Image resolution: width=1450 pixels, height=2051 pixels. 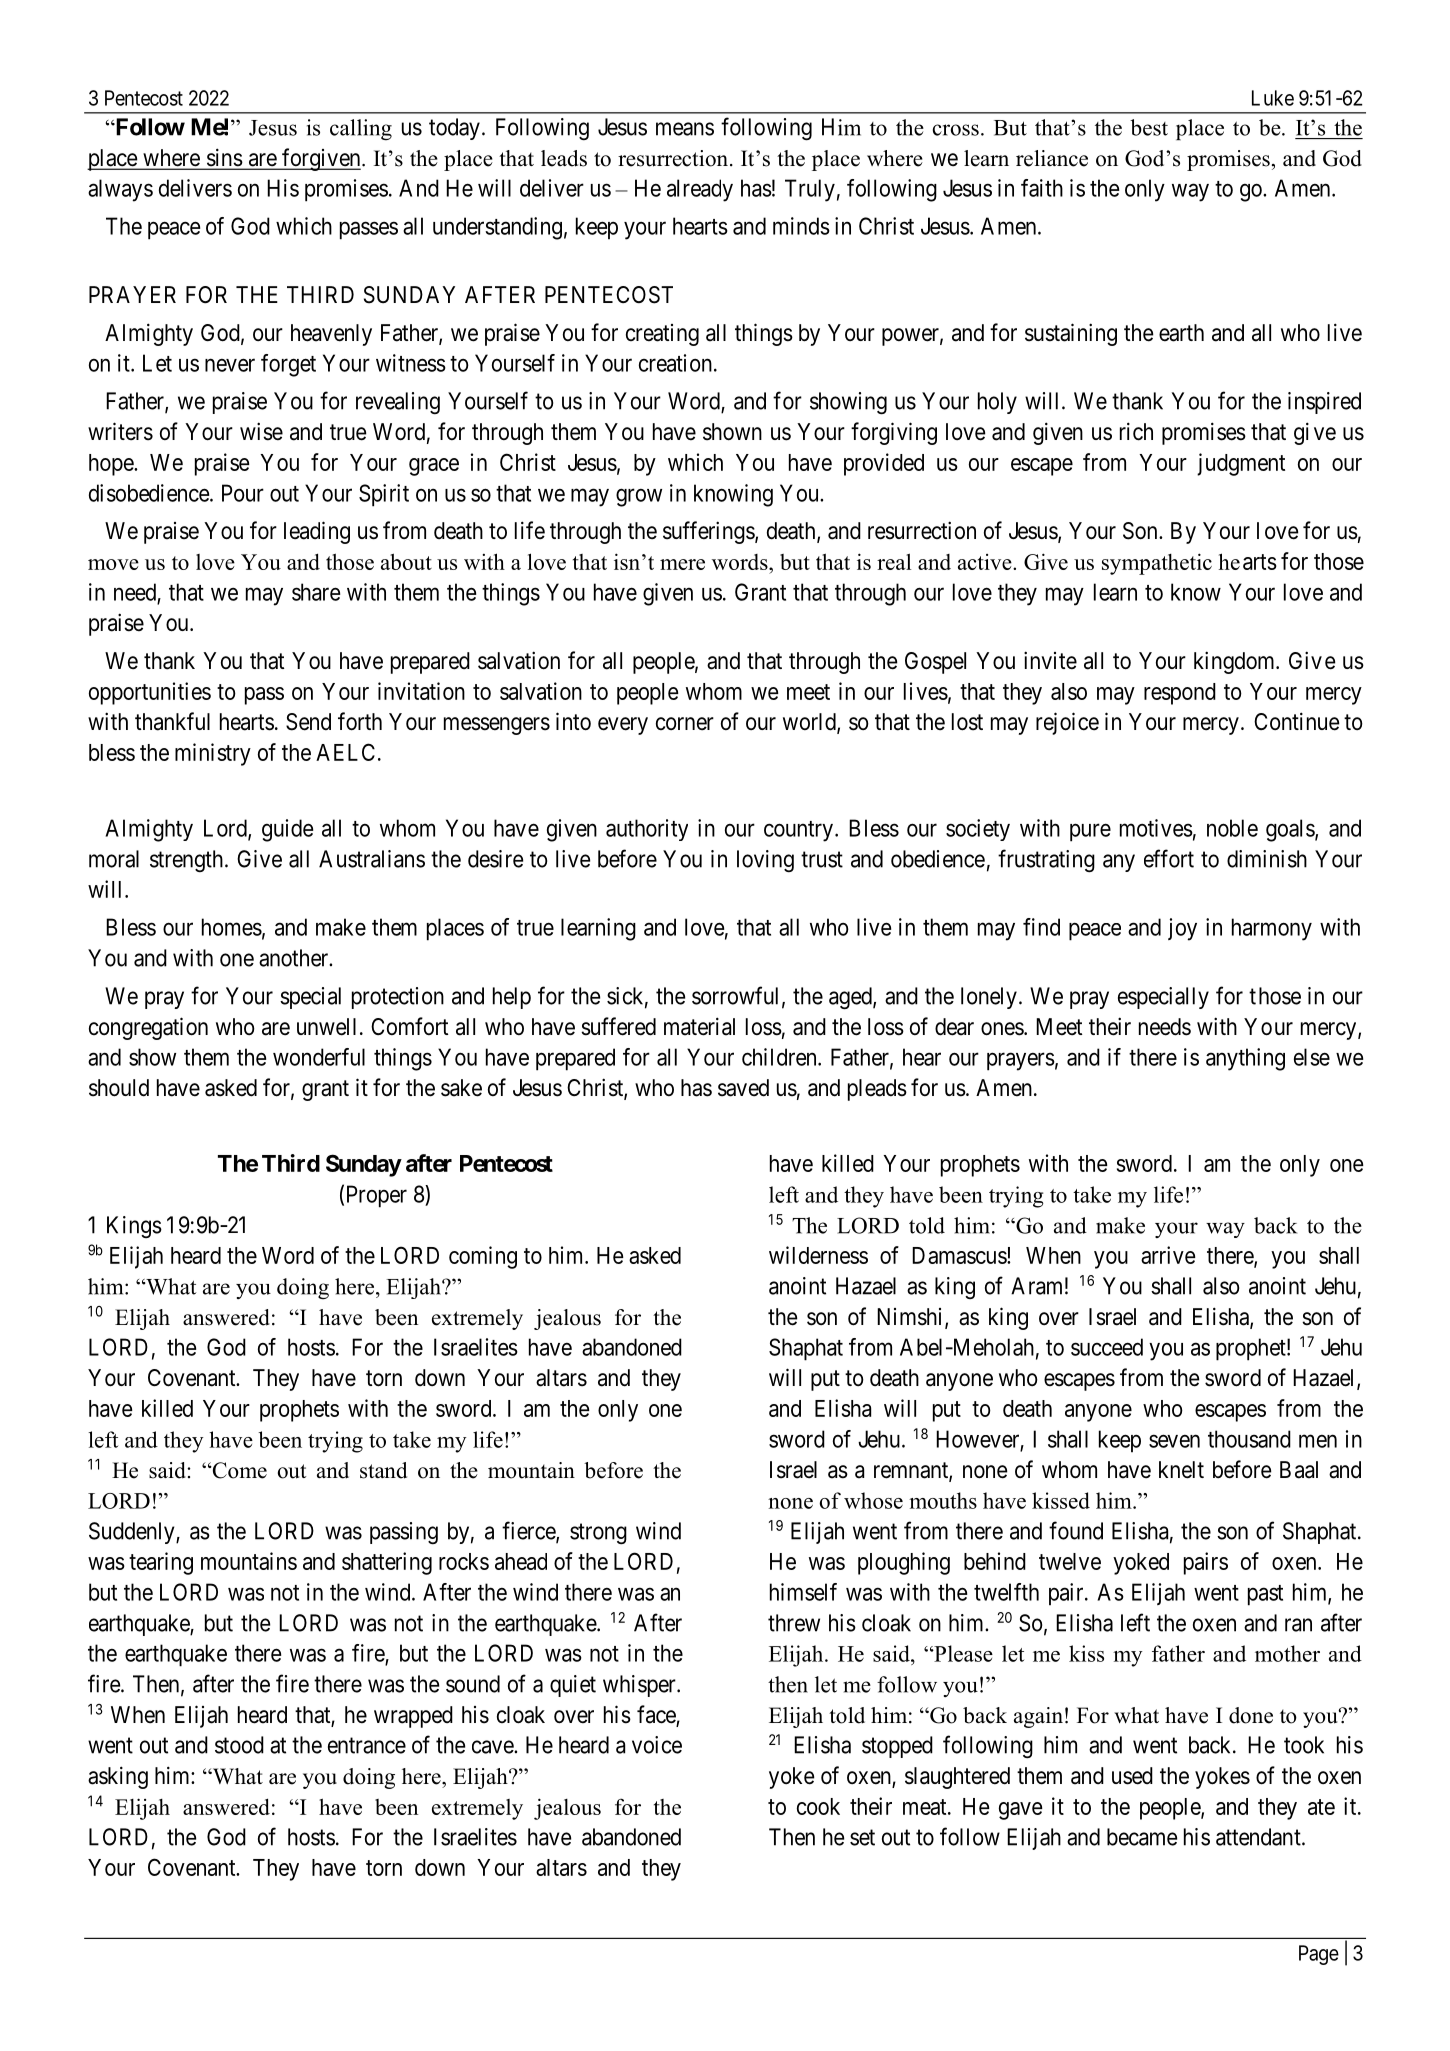 I want to click on became, so click(x=1142, y=1837).
